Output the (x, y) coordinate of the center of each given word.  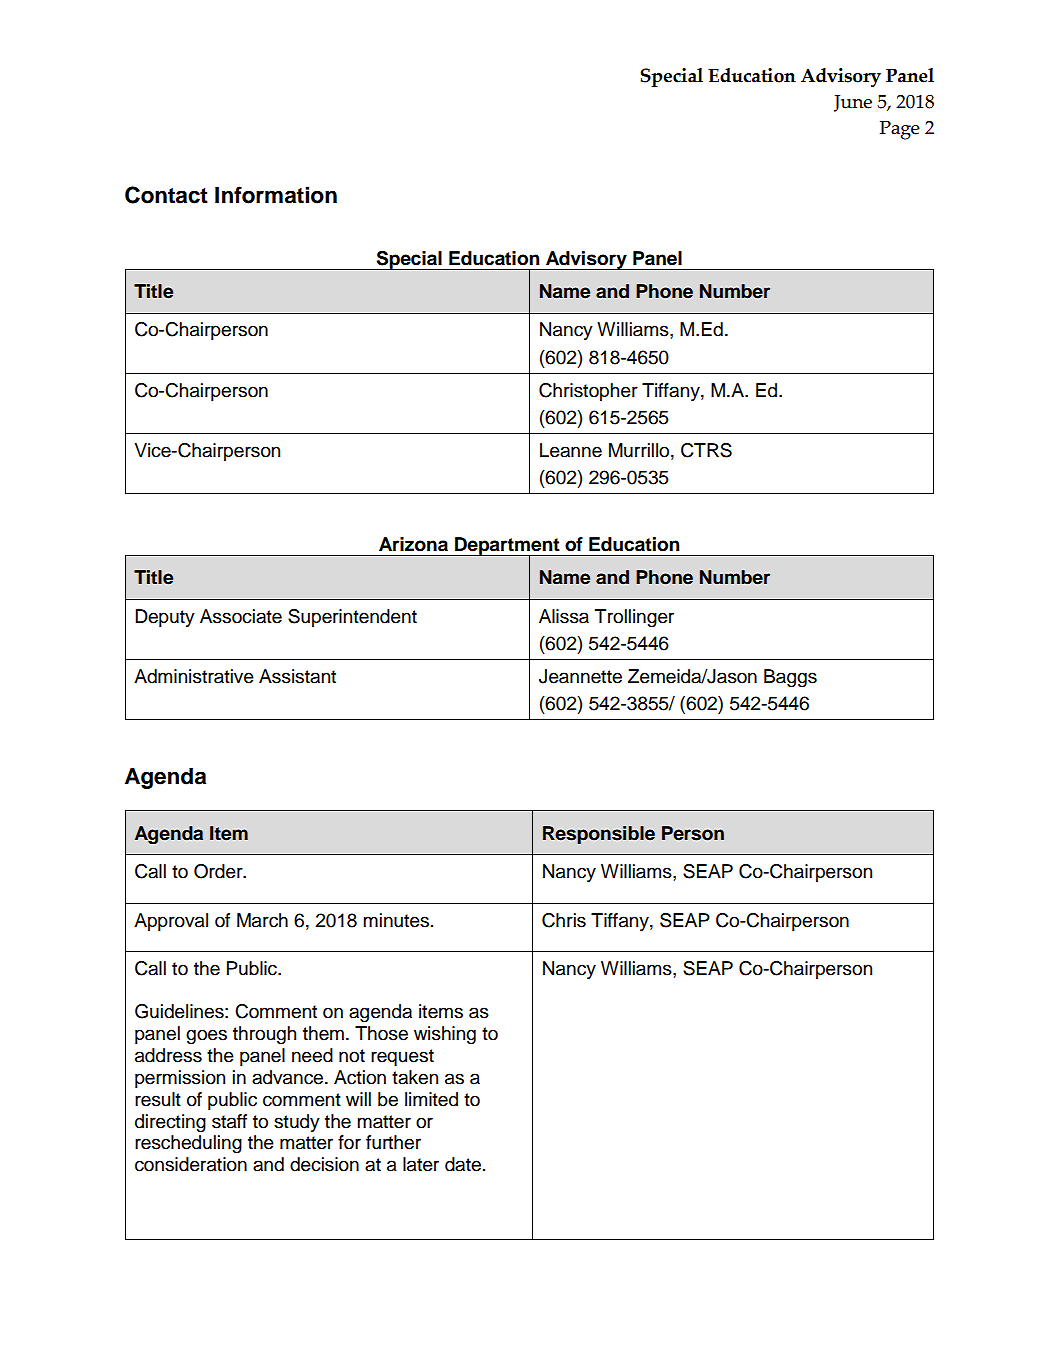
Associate (241, 616)
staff (229, 1121)
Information (276, 195)
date (463, 1164)
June (853, 103)
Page (900, 130)
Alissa (564, 616)
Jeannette (580, 676)
